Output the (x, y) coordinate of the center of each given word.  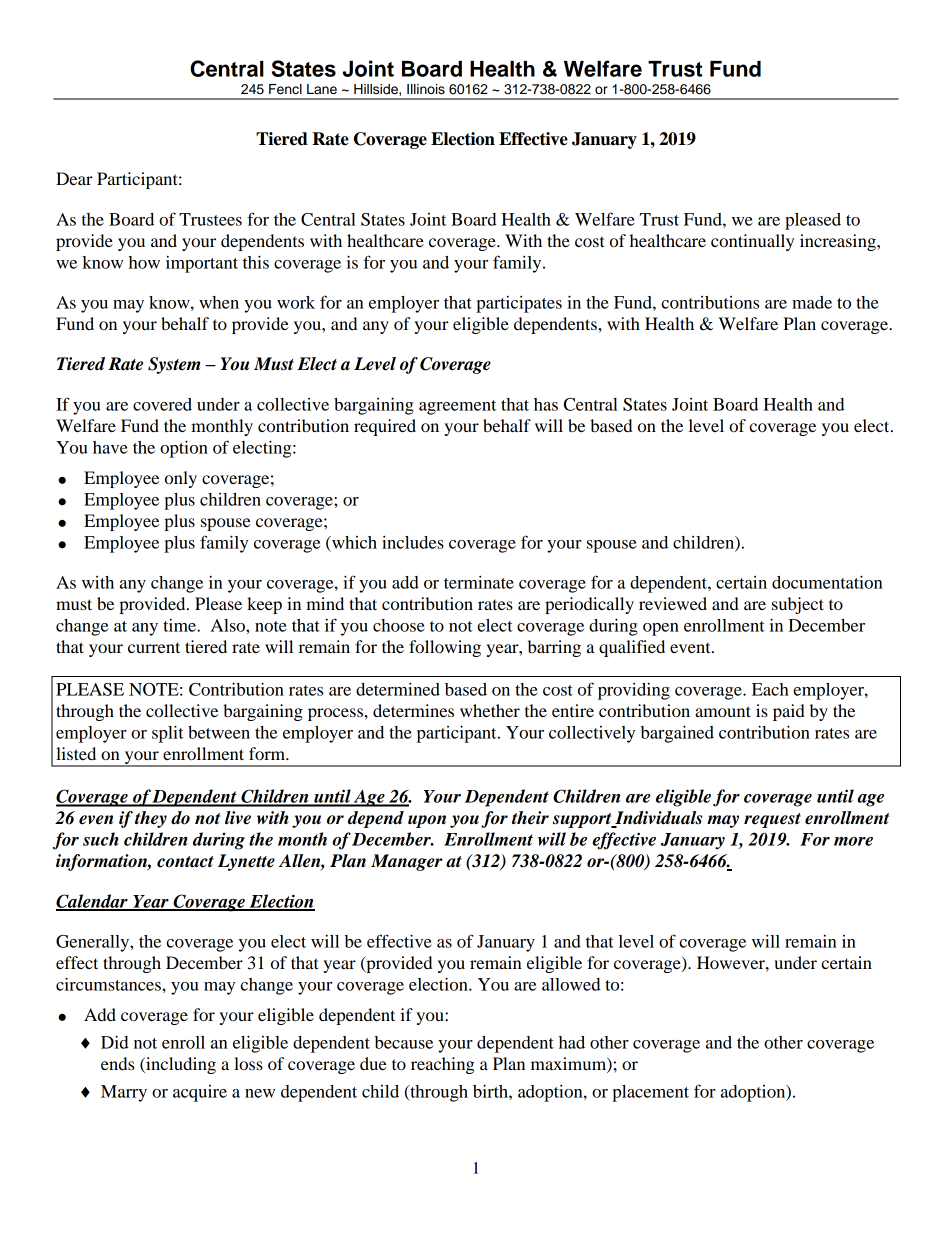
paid (789, 712)
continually (752, 242)
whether (490, 710)
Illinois (426, 89)
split (168, 734)
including (180, 1065)
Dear (74, 178)
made (812, 302)
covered (162, 404)
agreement (457, 407)
